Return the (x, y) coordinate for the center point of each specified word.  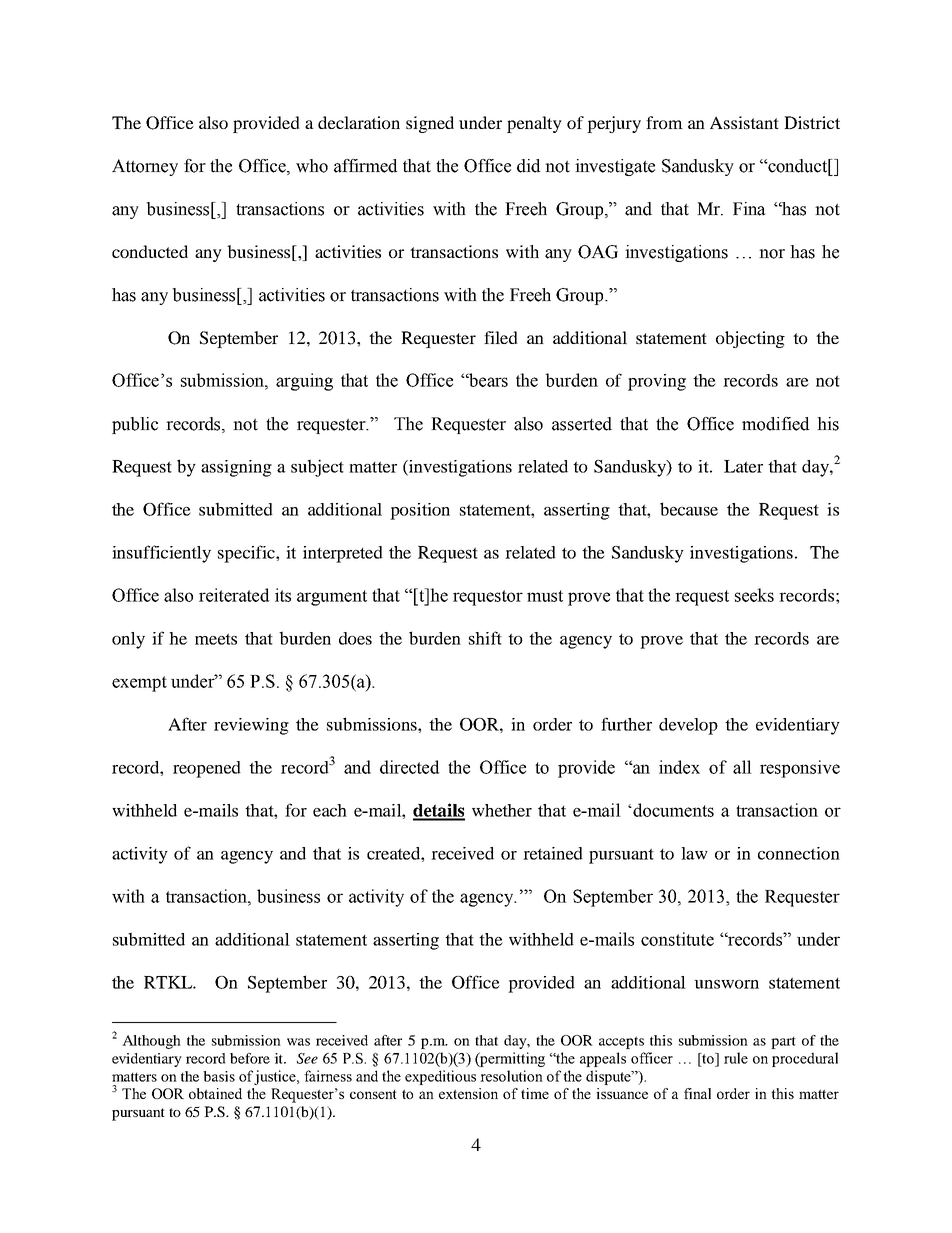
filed (501, 337)
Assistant (744, 122)
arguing (304, 382)
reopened (207, 769)
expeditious (440, 1077)
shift (485, 638)
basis (219, 1076)
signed (430, 124)
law (694, 853)
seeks (754, 595)
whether (502, 810)
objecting (750, 339)
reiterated (234, 595)
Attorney (145, 167)
